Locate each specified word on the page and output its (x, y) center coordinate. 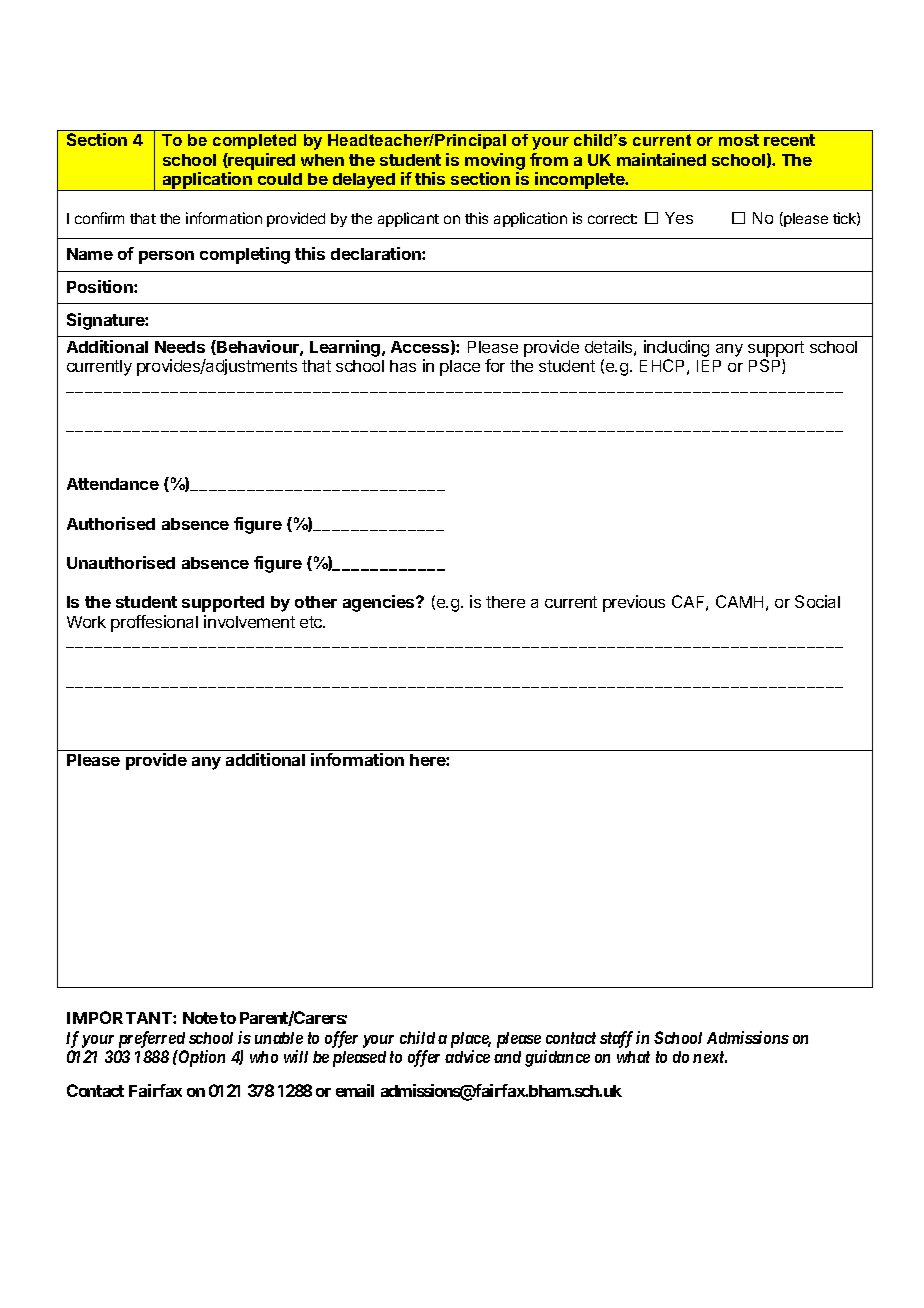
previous (634, 603)
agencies (380, 603)
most (739, 140)
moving (495, 163)
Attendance (113, 484)
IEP (709, 366)
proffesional (154, 623)
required (261, 161)
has (403, 366)
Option (201, 1058)
